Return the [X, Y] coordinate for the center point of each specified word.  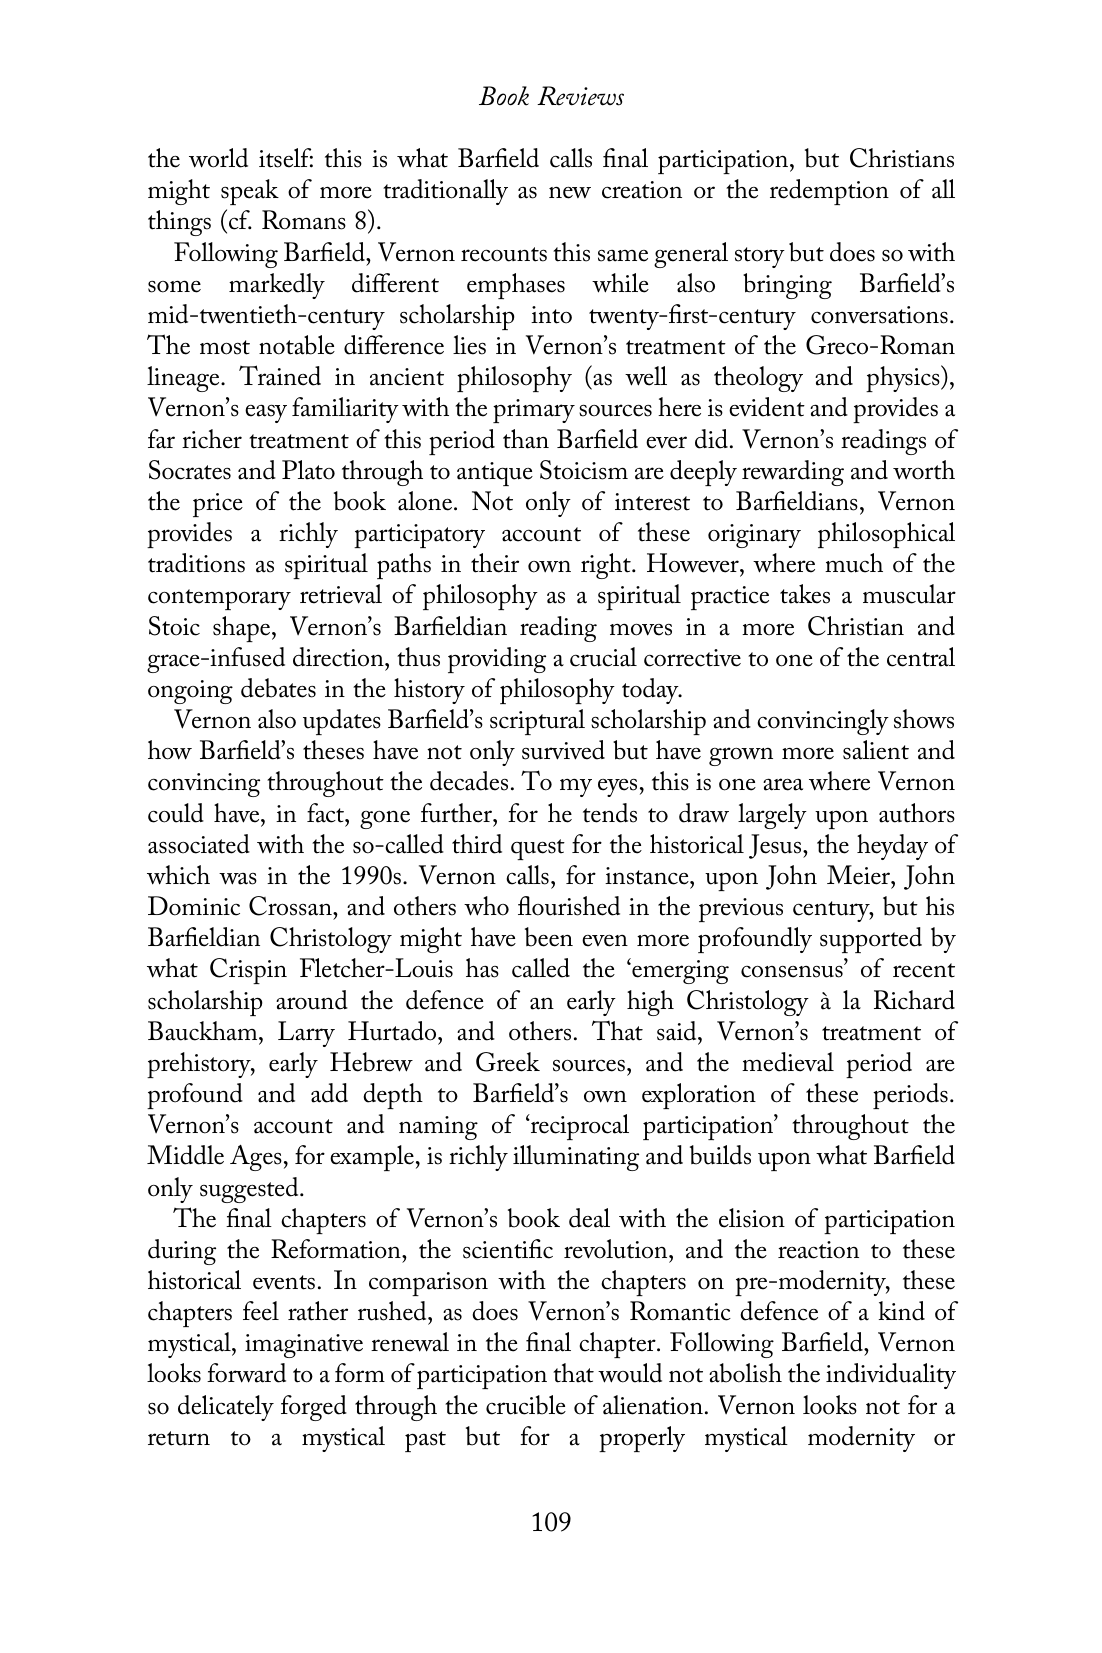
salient [876, 750]
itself [286, 158]
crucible [526, 1405]
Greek [508, 1062]
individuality [891, 1376]
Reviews [580, 96]
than [526, 439]
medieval [788, 1062]
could [176, 813]
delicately [226, 1408]
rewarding [793, 473]
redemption [829, 192]
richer [212, 439]
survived [563, 750]
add [329, 1093]
